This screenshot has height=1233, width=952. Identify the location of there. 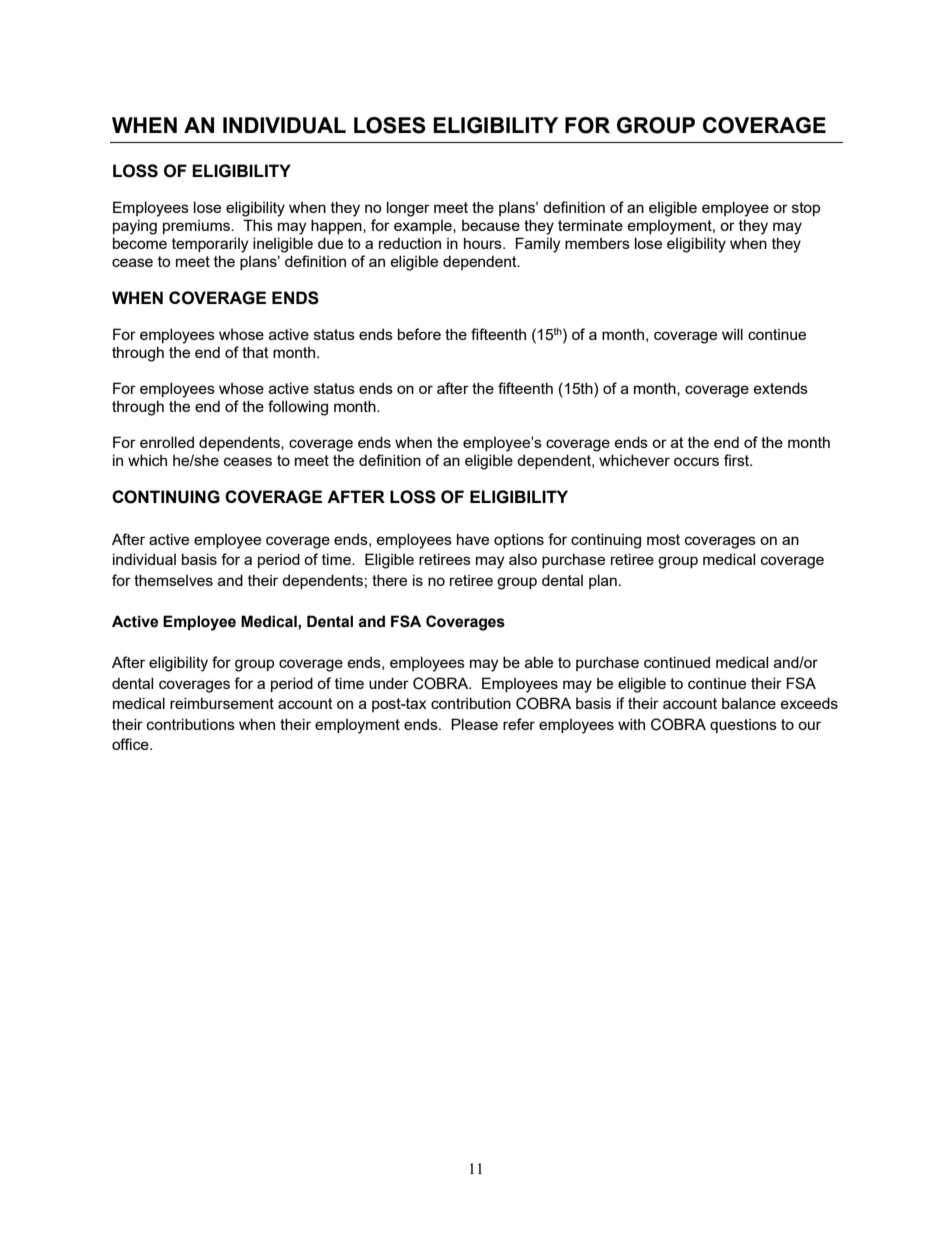
(389, 580).
